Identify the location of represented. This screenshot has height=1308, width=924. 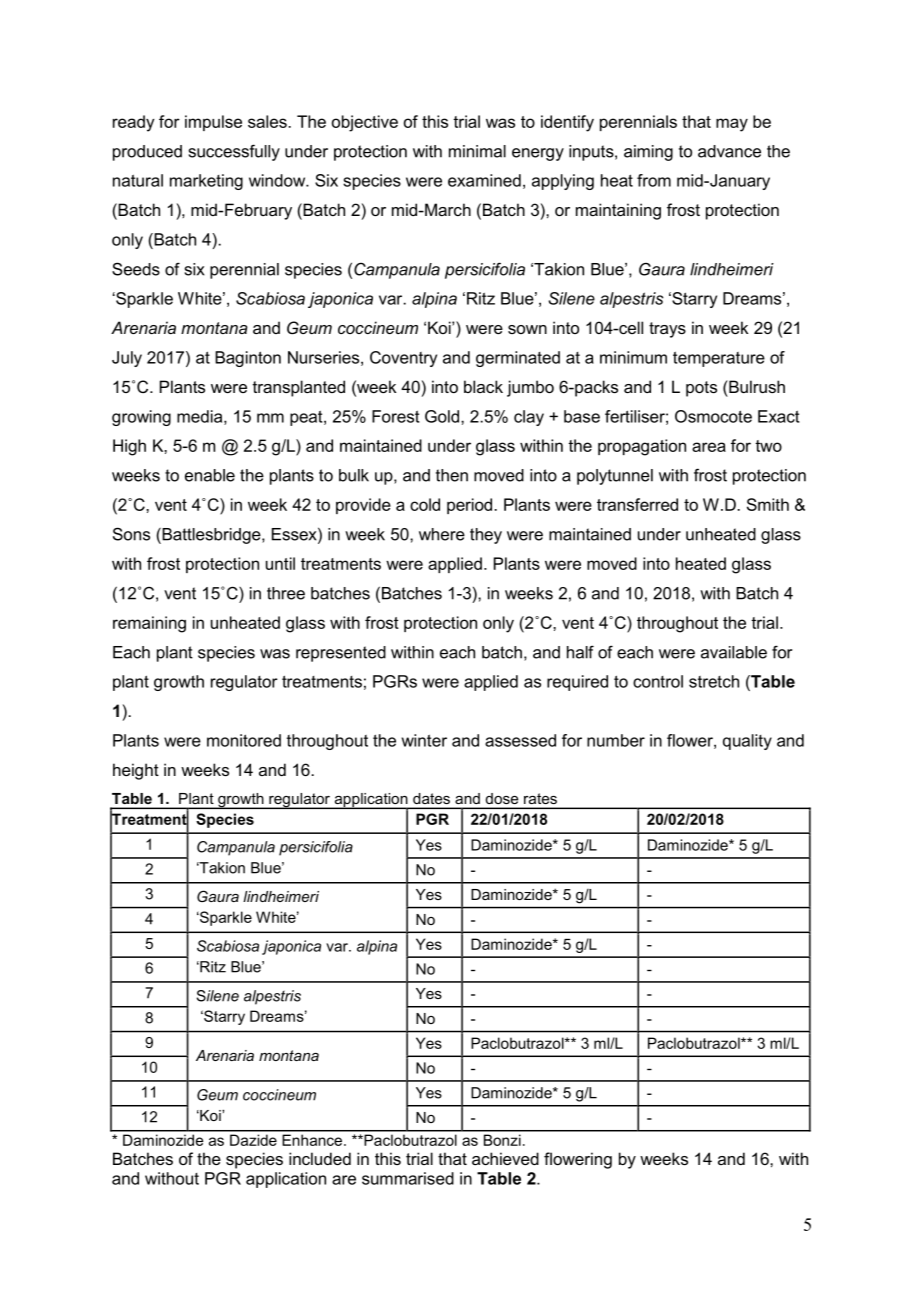
(341, 654).
